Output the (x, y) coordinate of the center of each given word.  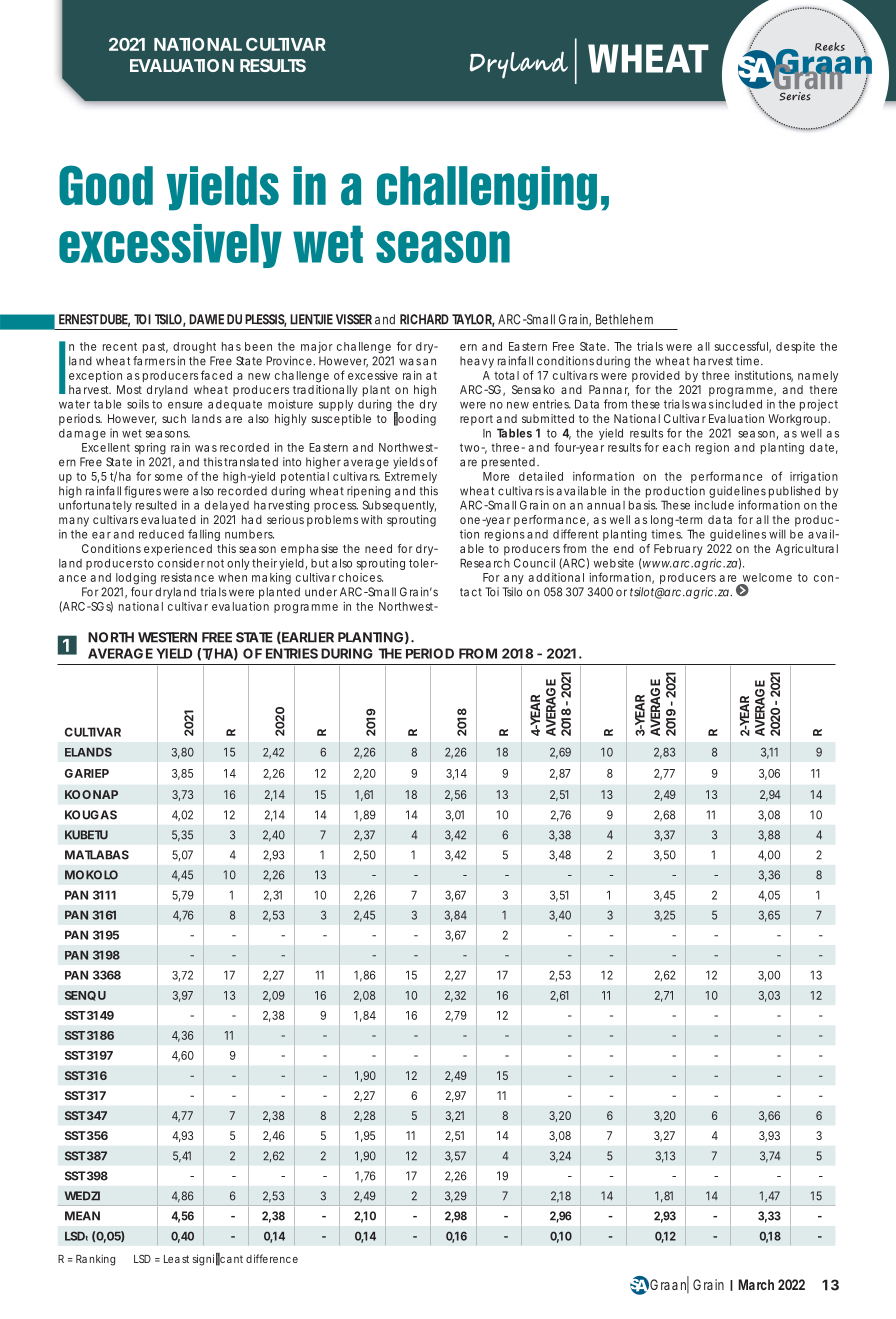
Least (176, 1259)
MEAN (82, 1216)
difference (272, 1258)
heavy (477, 362)
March (756, 1284)
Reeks (830, 46)
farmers (154, 361)
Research (485, 563)
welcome (767, 577)
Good (106, 185)
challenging (487, 188)
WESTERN (167, 637)
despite (795, 347)
